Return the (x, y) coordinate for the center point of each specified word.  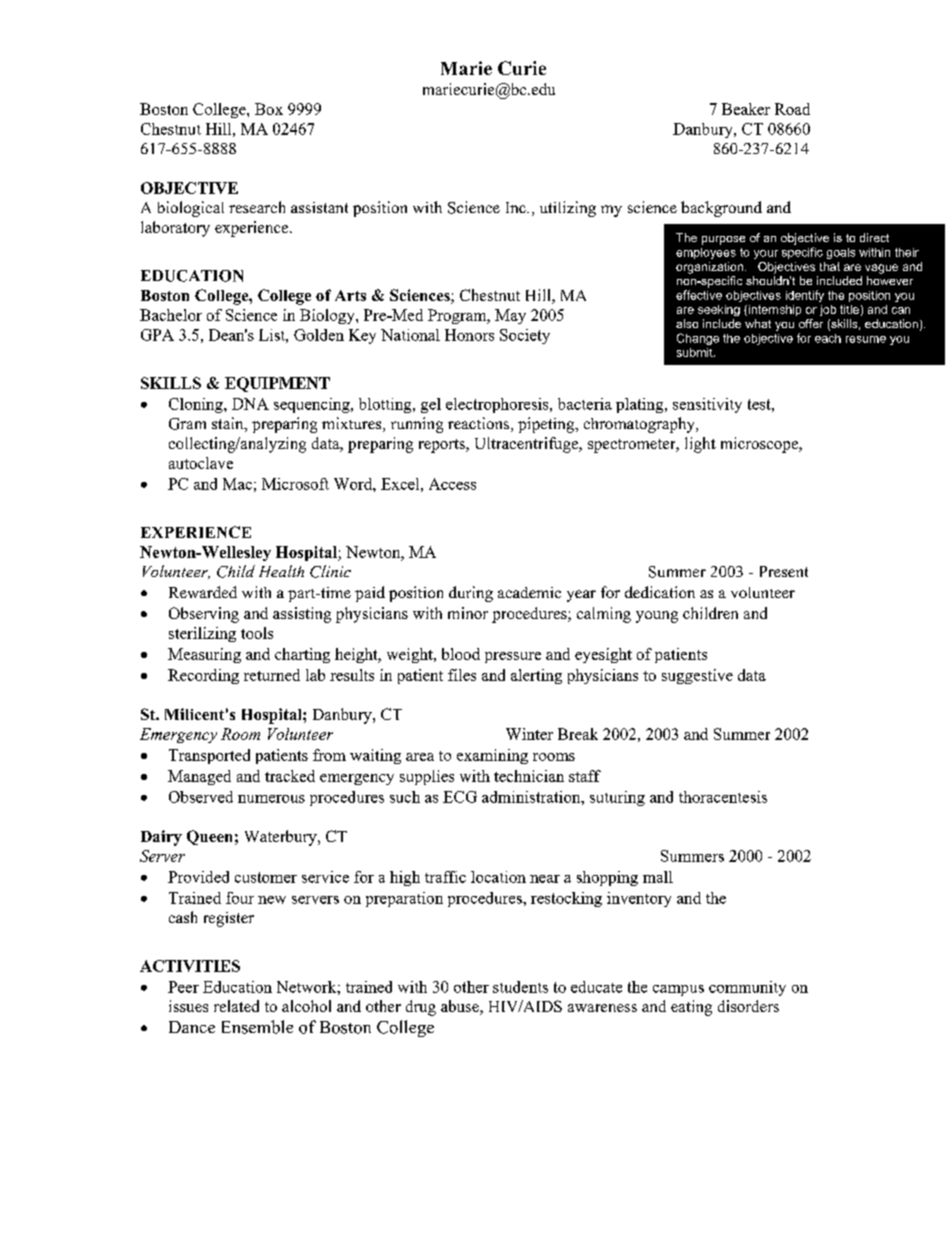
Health (281, 571)
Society (525, 336)
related (236, 1006)
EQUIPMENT (277, 384)
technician (529, 776)
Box (269, 109)
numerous (271, 799)
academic (529, 592)
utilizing (568, 209)
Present (784, 571)
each (828, 338)
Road (792, 109)
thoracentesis (723, 797)
